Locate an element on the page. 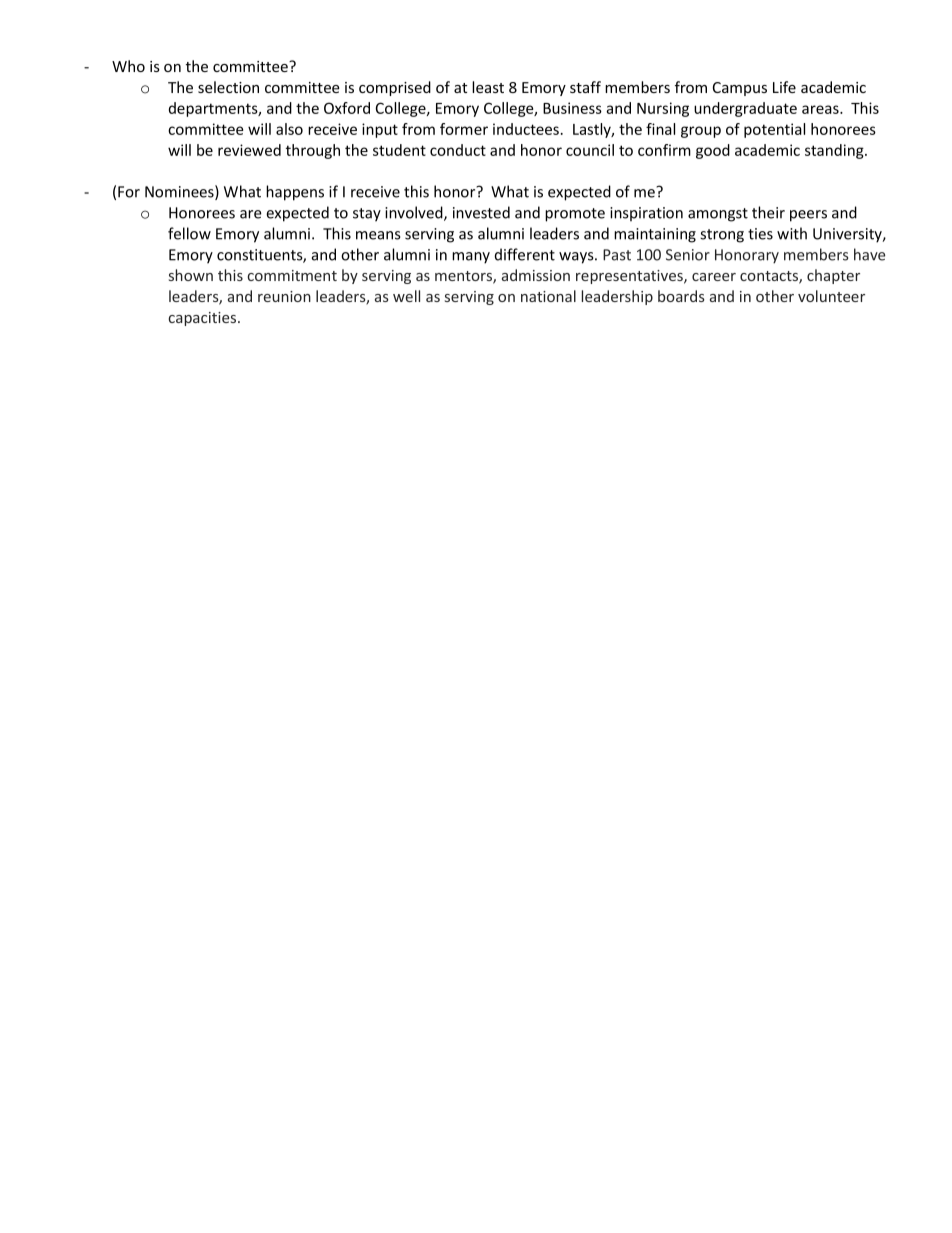 This document has width=952, height=1233. peers is located at coordinates (808, 216).
